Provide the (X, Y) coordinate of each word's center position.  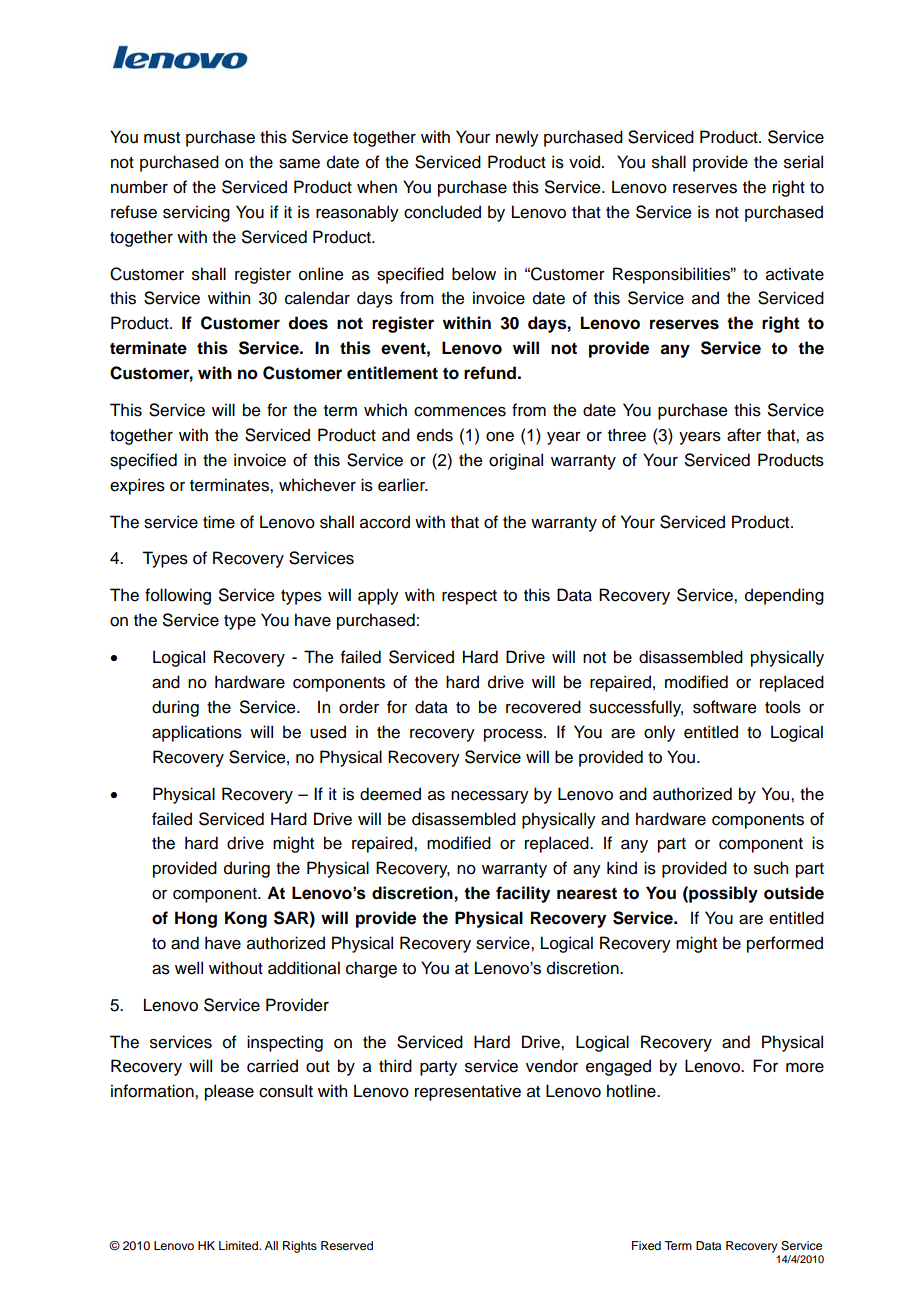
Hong (196, 919)
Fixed (646, 1245)
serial (803, 162)
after (744, 435)
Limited (239, 1245)
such (771, 868)
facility (523, 894)
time (219, 522)
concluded (442, 212)
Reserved (347, 1245)
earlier (403, 485)
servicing (196, 213)
